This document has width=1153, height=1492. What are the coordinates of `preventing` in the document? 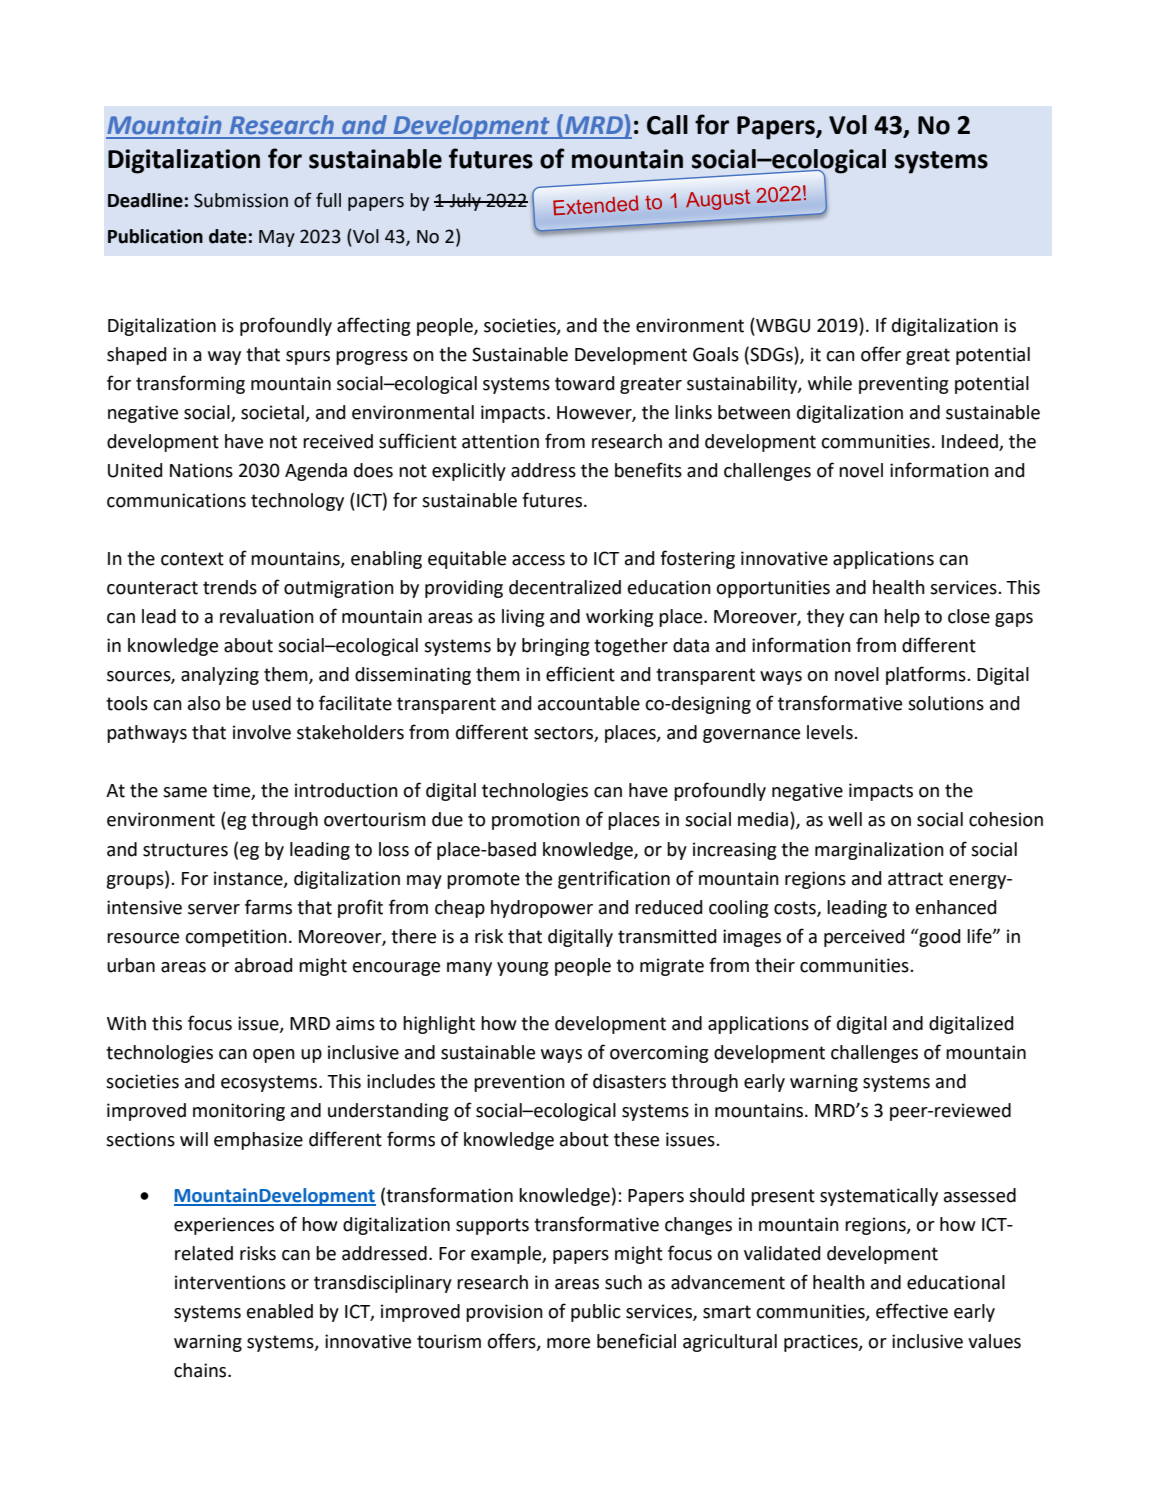 It's located at (903, 385).
